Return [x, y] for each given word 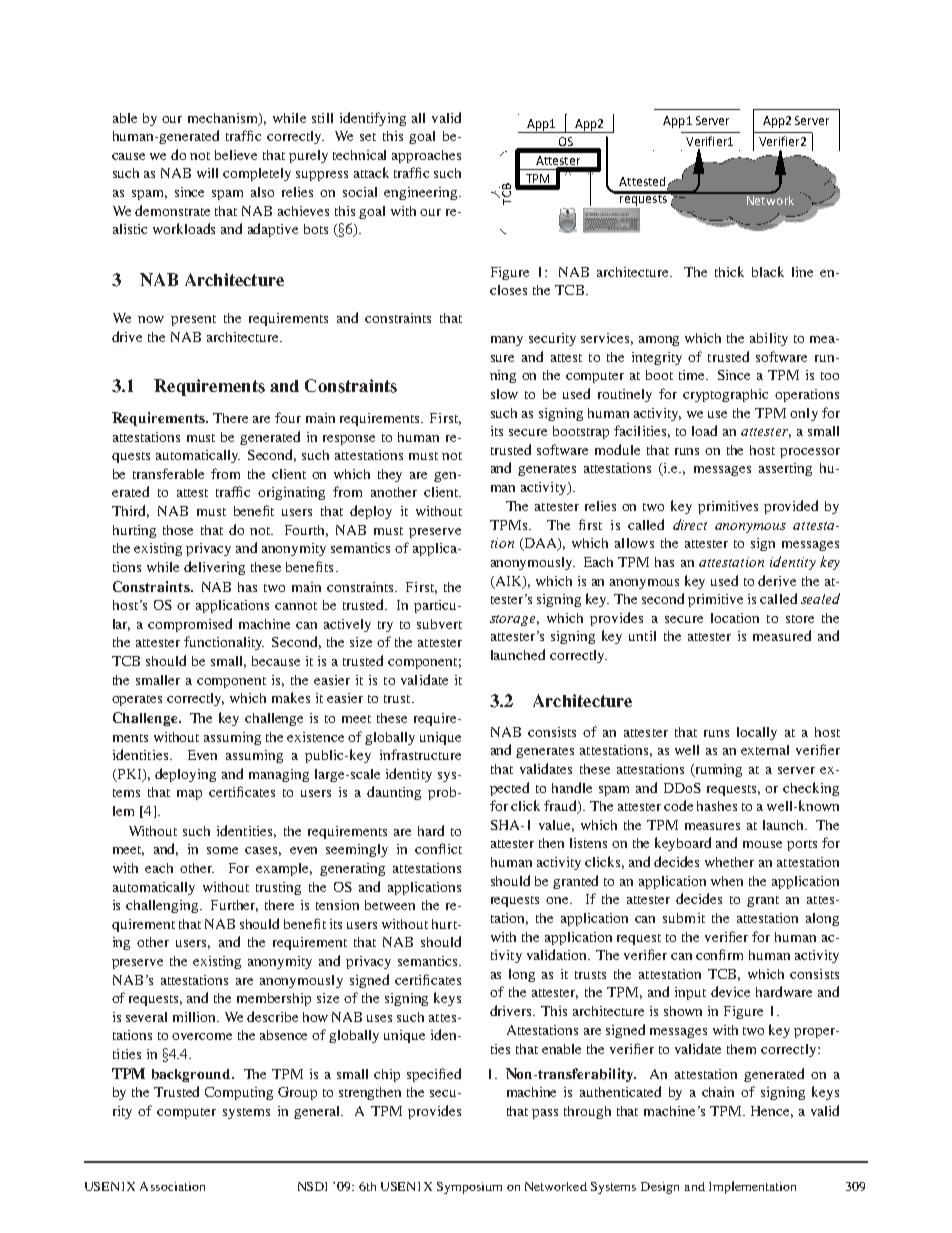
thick [729, 271]
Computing [239, 1093]
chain [718, 1092]
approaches [426, 156]
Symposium [469, 1188]
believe [236, 155]
